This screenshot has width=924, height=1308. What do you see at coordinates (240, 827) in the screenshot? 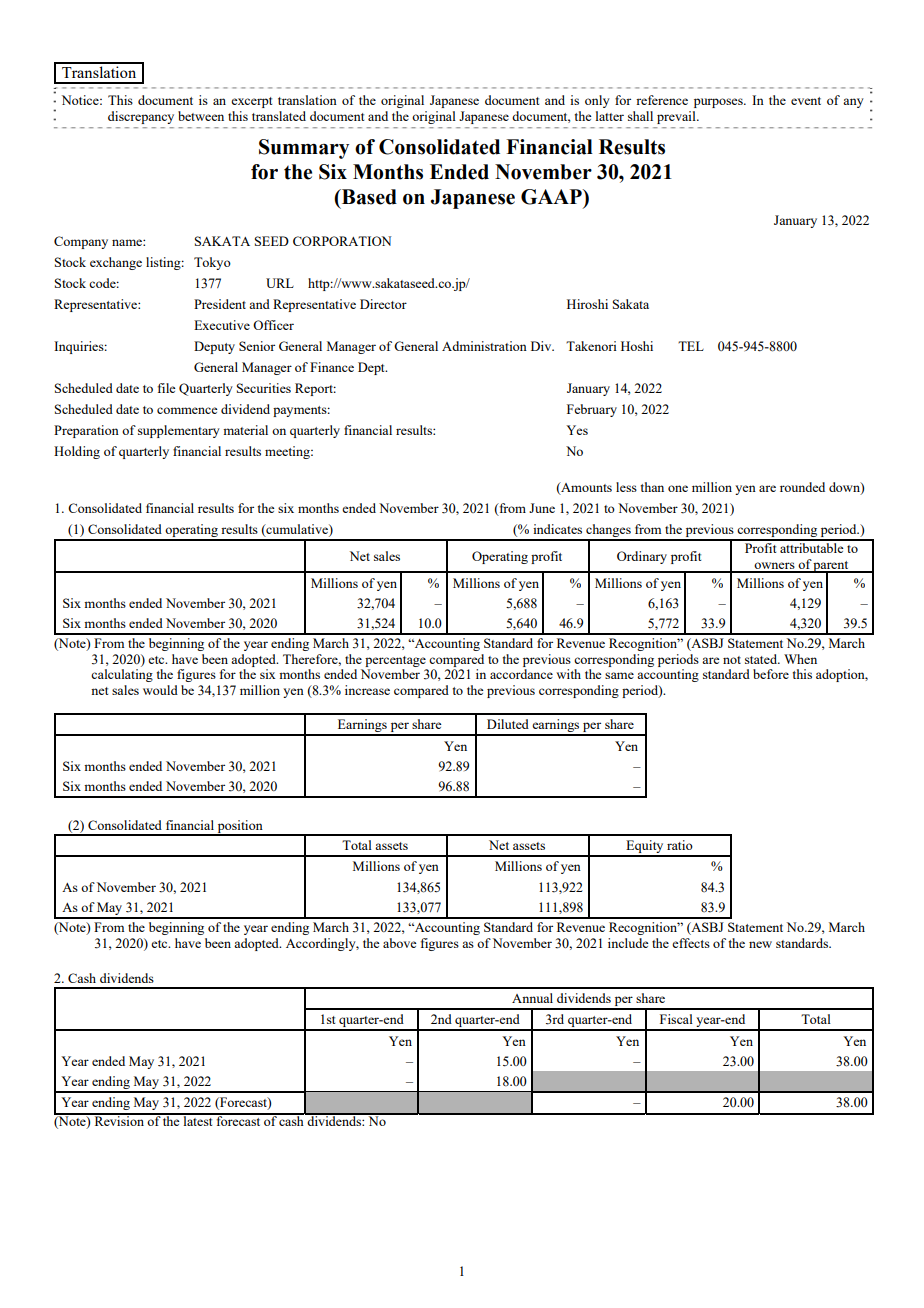
I see `position` at bounding box center [240, 827].
